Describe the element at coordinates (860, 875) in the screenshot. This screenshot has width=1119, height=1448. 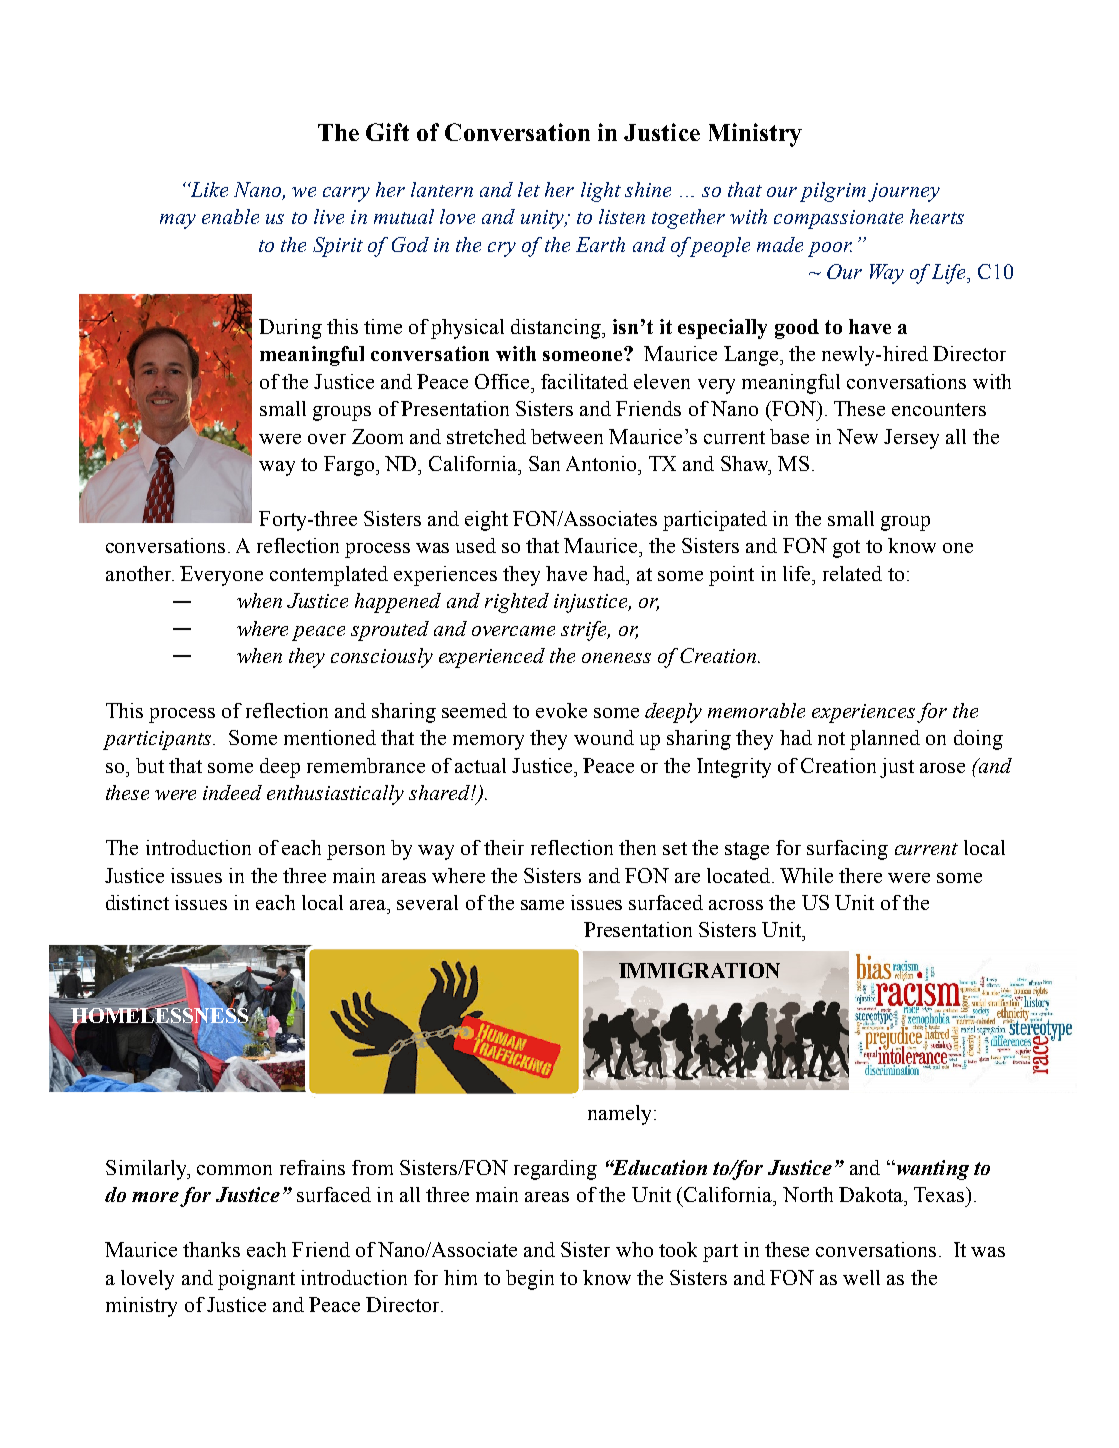
I see `there` at that location.
